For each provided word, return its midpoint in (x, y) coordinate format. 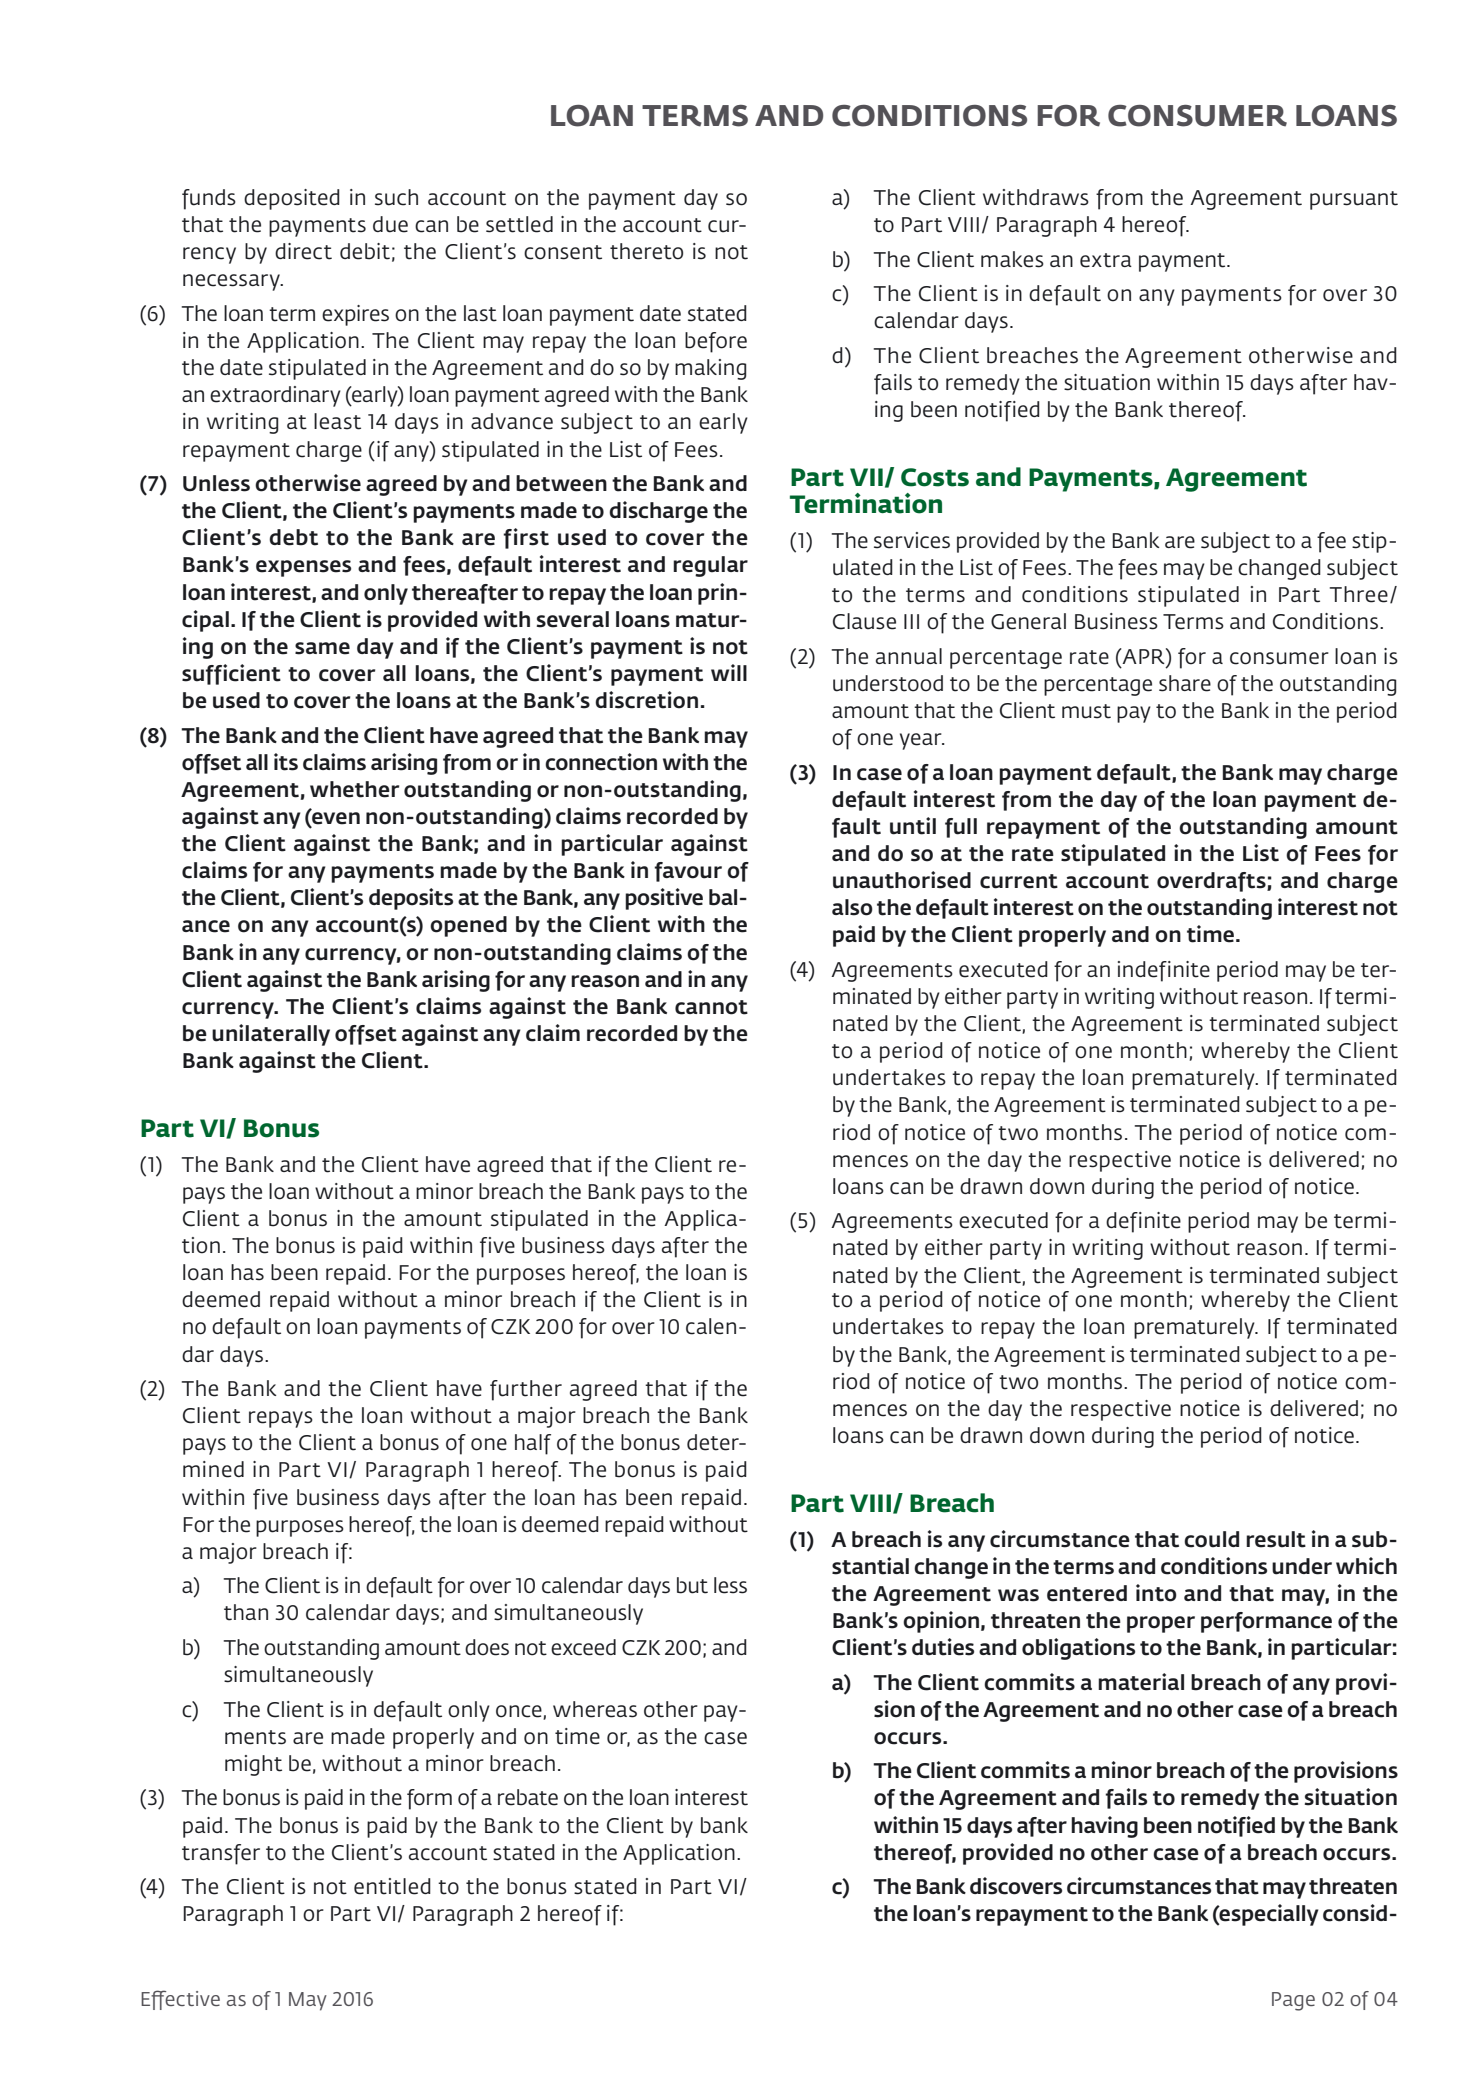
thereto (646, 251)
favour (688, 872)
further (526, 1390)
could (1211, 1539)
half (533, 1444)
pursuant (1354, 200)
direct (303, 251)
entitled (392, 1886)
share (1185, 683)
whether (354, 789)
